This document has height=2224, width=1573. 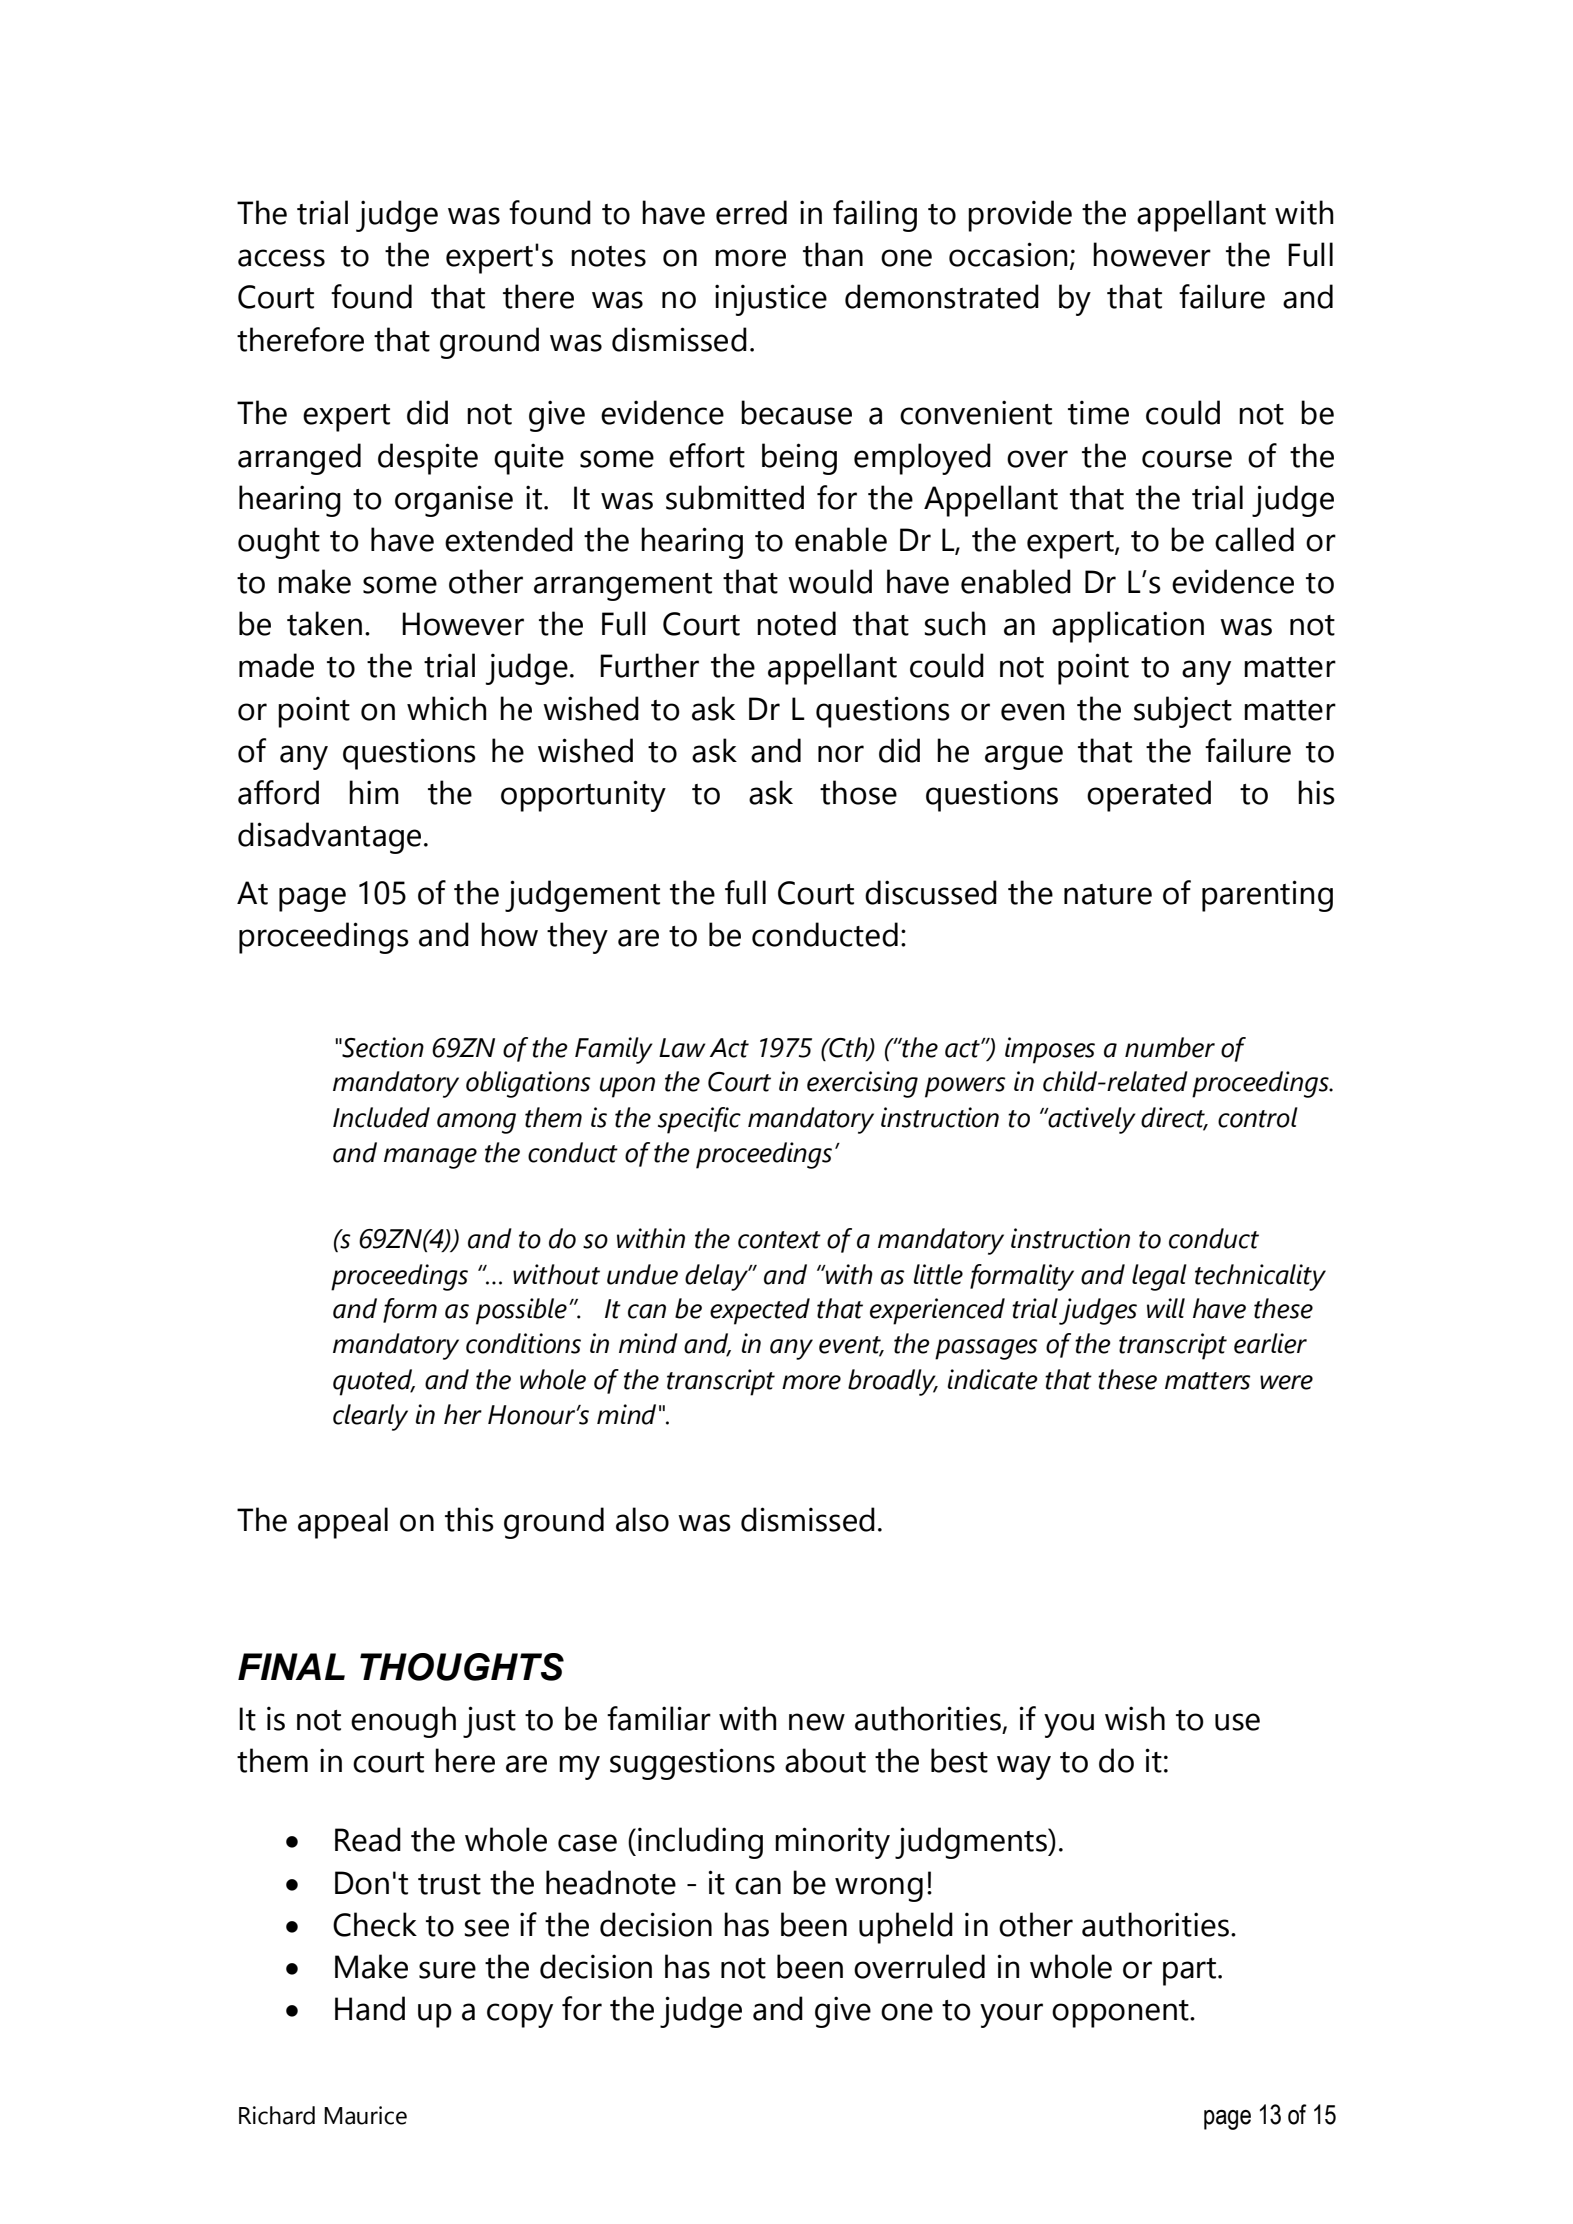 What do you see at coordinates (370, 1417) in the document?
I see `clearly` at bounding box center [370, 1417].
